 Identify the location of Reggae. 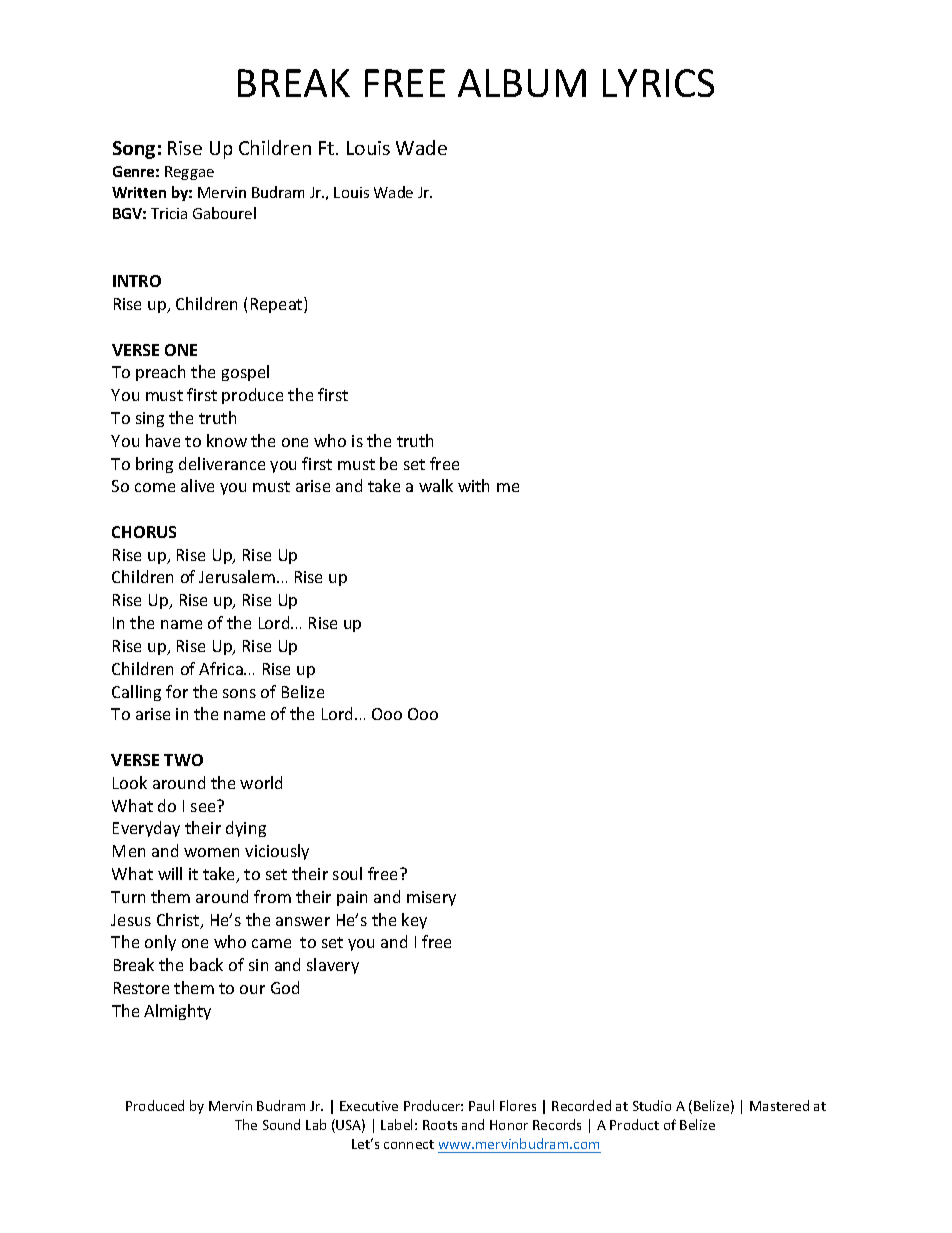
(189, 173).
